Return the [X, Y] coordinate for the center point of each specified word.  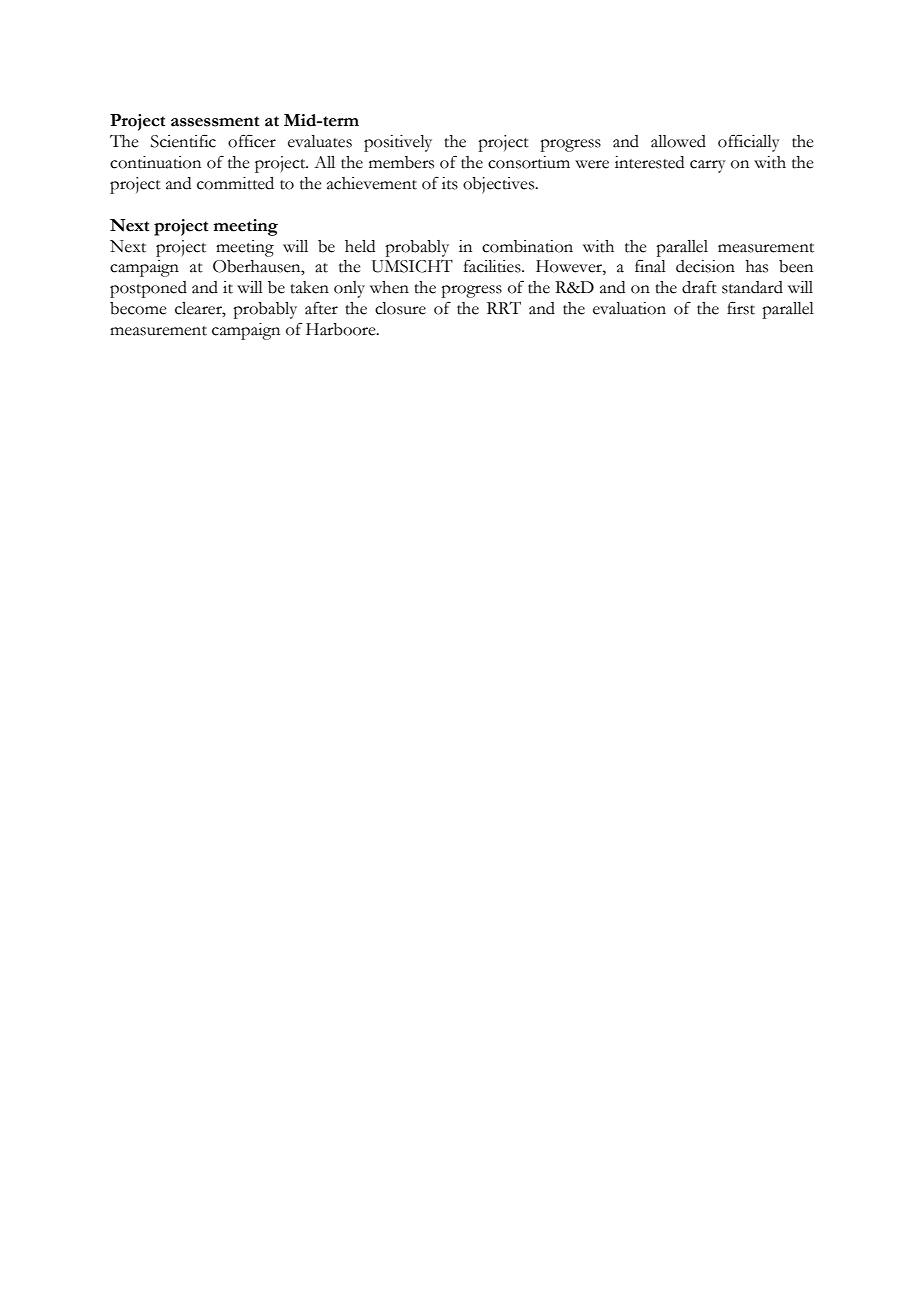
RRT [504, 307]
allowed [678, 141]
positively [398, 143]
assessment [215, 121]
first [741, 308]
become [138, 308]
